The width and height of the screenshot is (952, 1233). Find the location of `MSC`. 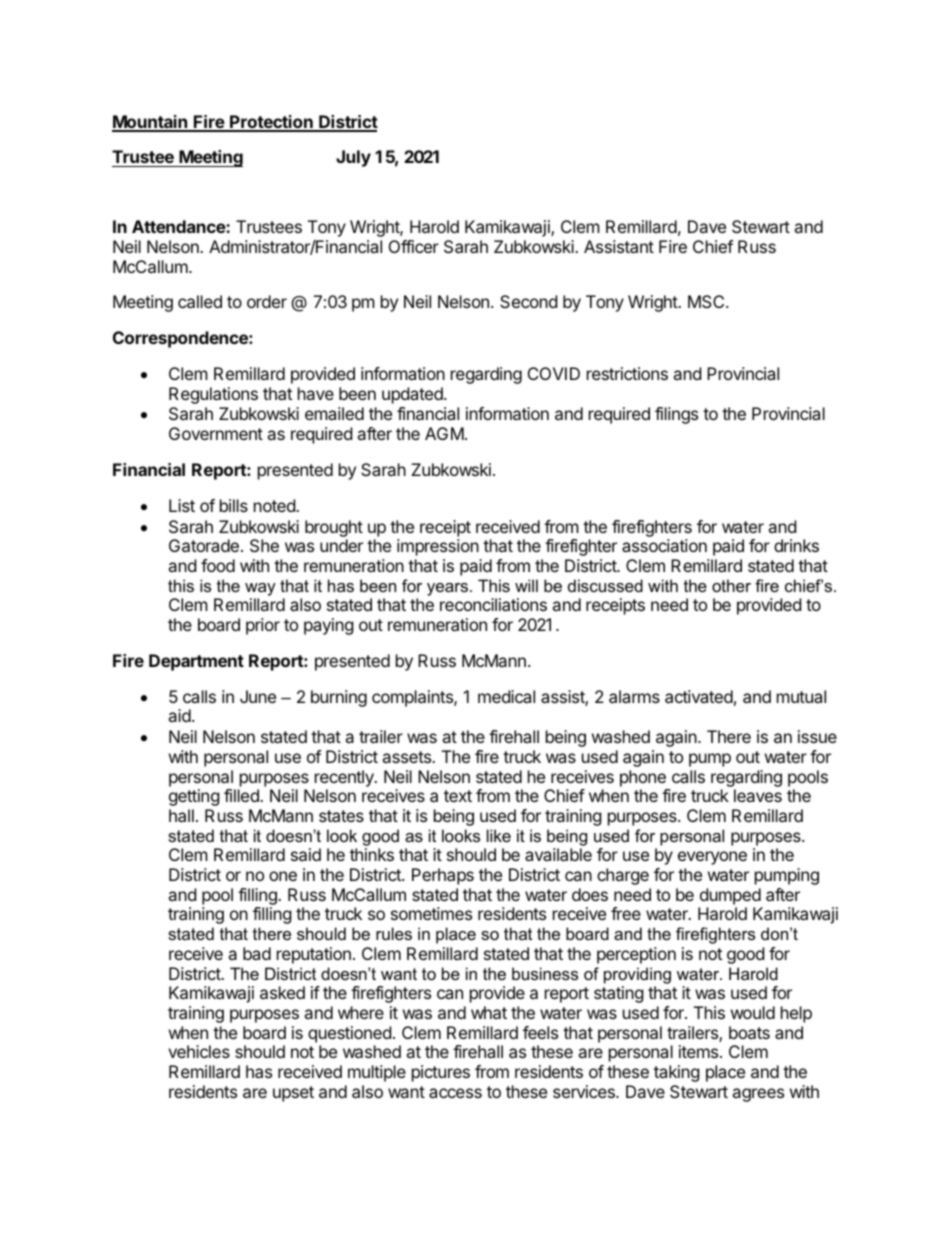

MSC is located at coordinates (707, 301).
